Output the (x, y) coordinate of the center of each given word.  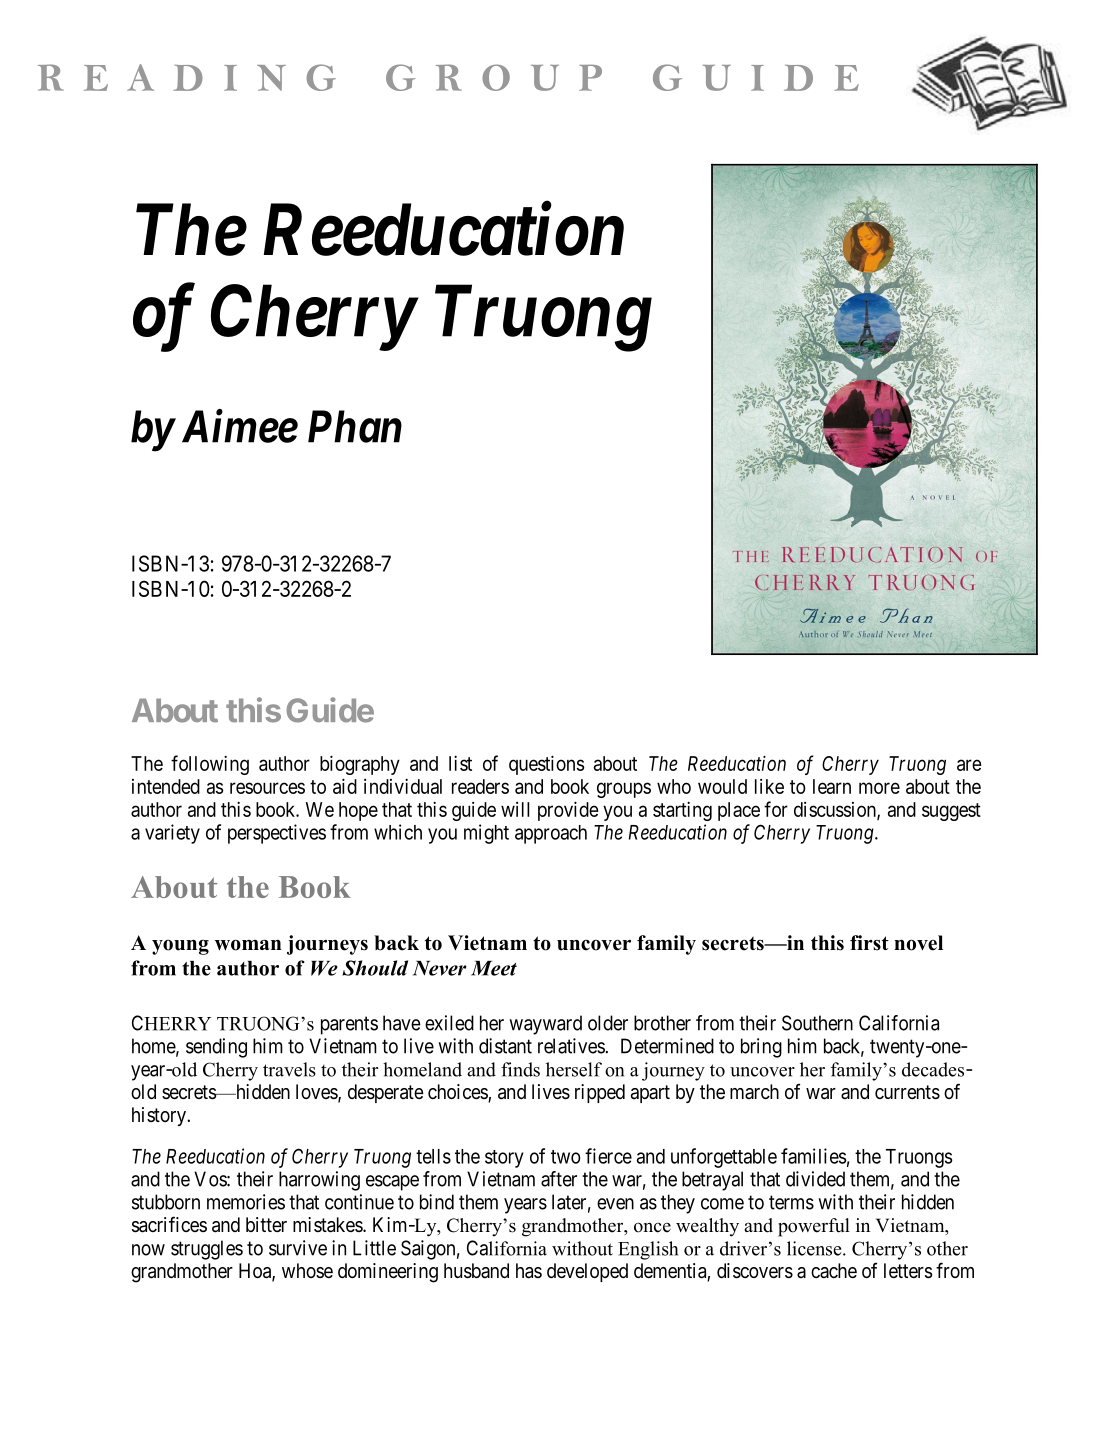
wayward (545, 1025)
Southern (817, 1023)
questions (547, 765)
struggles (207, 1250)
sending (216, 1048)
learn (832, 786)
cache (834, 1270)
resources (267, 788)
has (529, 1271)
